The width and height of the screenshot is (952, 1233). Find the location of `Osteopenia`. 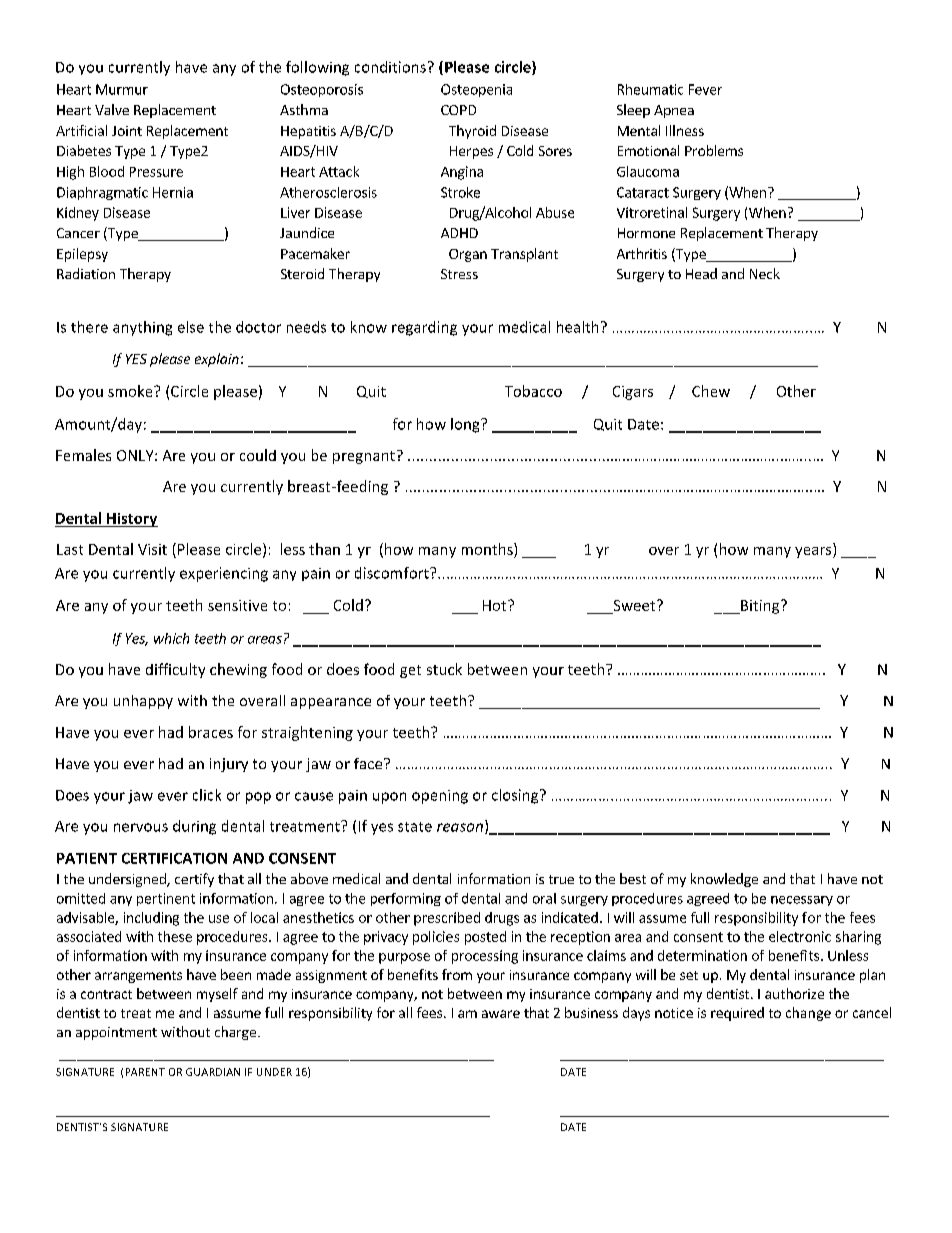

Osteopenia is located at coordinates (476, 90).
